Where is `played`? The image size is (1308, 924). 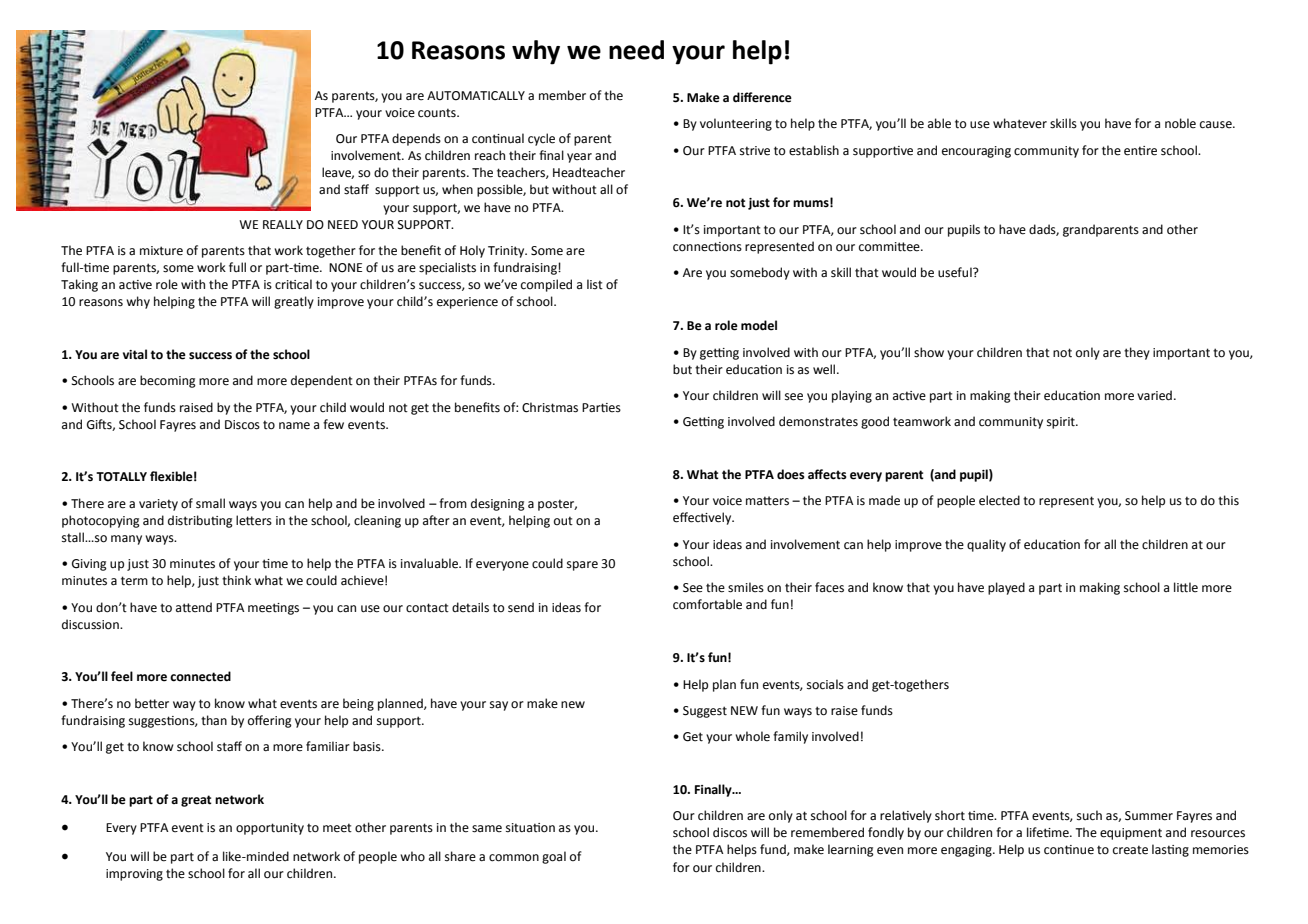
played is located at coordinates (1006, 588).
